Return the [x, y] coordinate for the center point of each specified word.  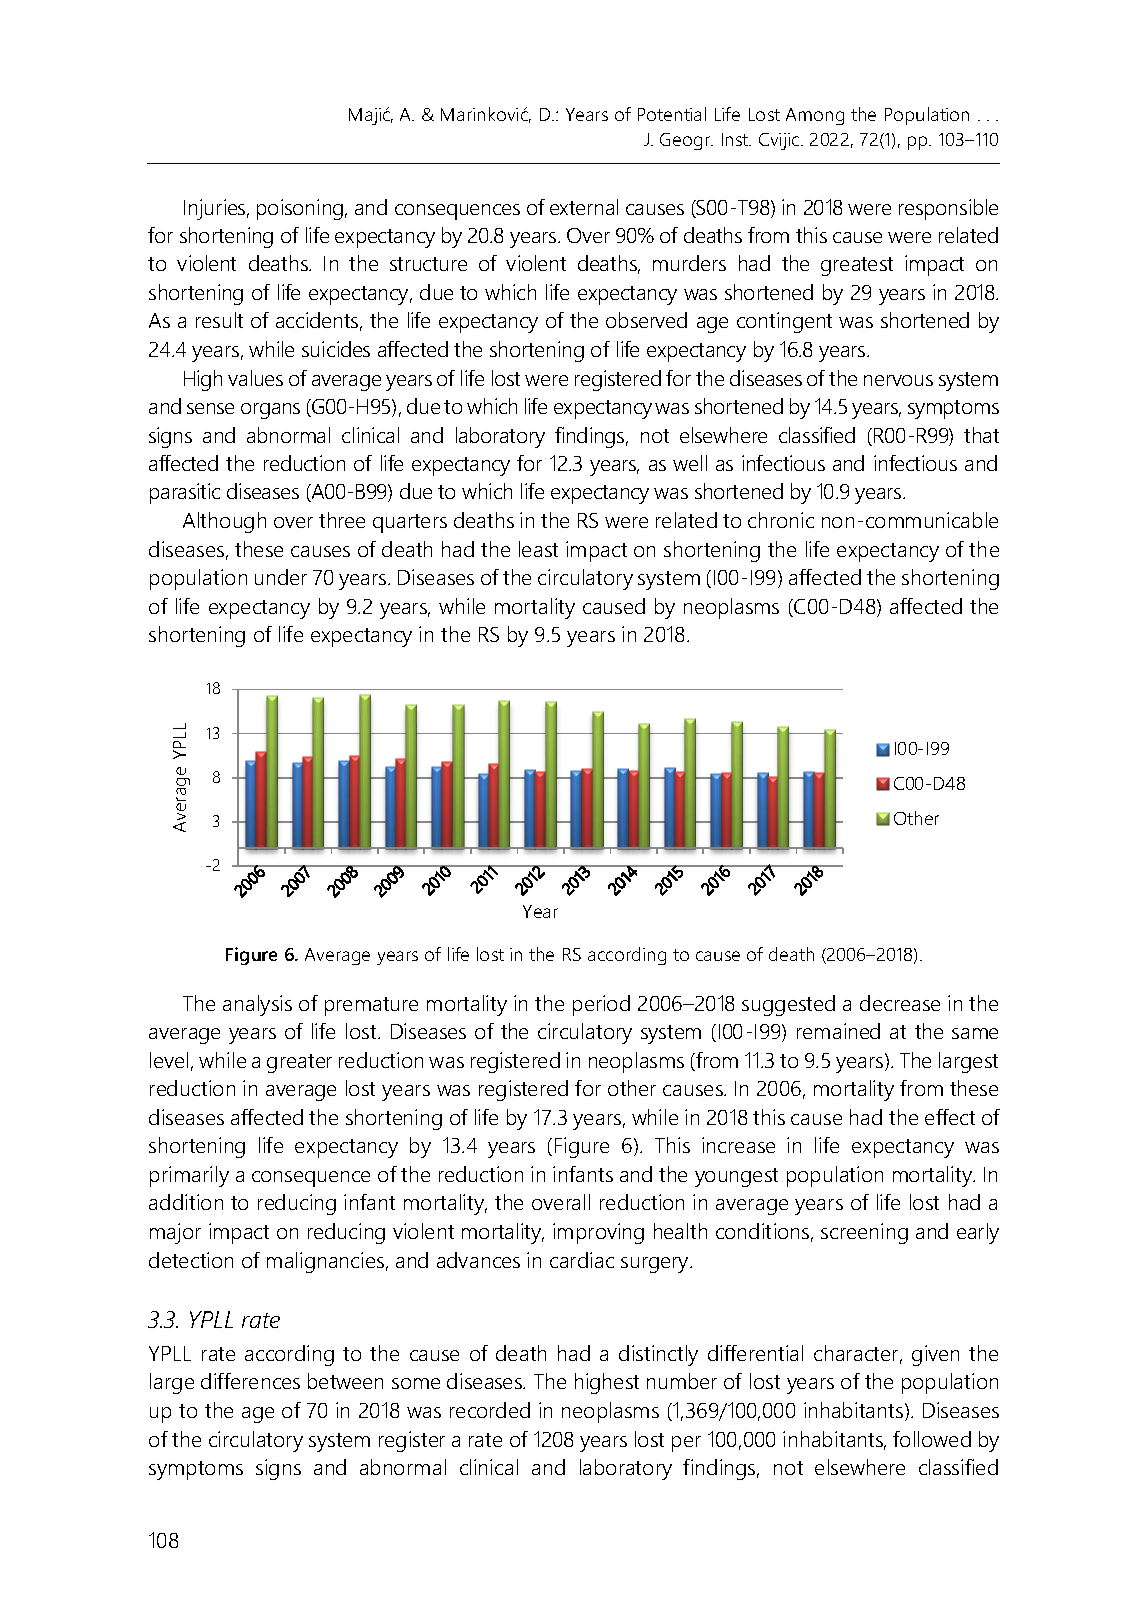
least [538, 549]
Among [815, 116]
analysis [257, 1005]
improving [598, 1233]
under [281, 577]
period [601, 1005]
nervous [898, 380]
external [584, 207]
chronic [781, 520]
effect [950, 1117]
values [255, 378]
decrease [900, 1003]
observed [646, 320]
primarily [189, 1176]
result [219, 320]
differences [250, 1381]
